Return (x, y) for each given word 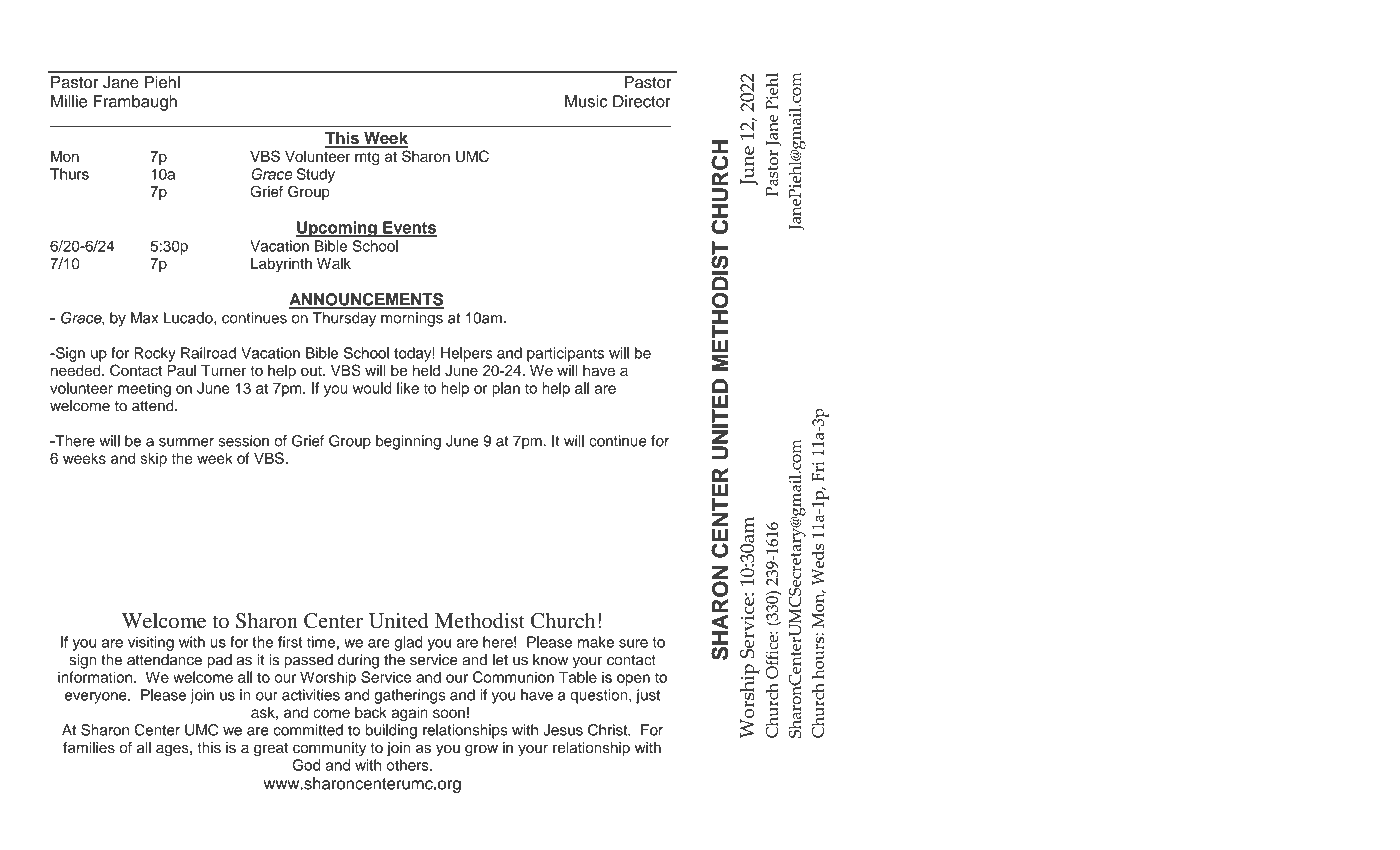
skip (153, 459)
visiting (151, 643)
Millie (69, 101)
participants (565, 354)
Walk (334, 263)
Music (586, 101)
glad (408, 643)
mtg (367, 159)
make (596, 642)
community (329, 749)
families (89, 748)
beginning (408, 442)
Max (144, 318)
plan (506, 389)
